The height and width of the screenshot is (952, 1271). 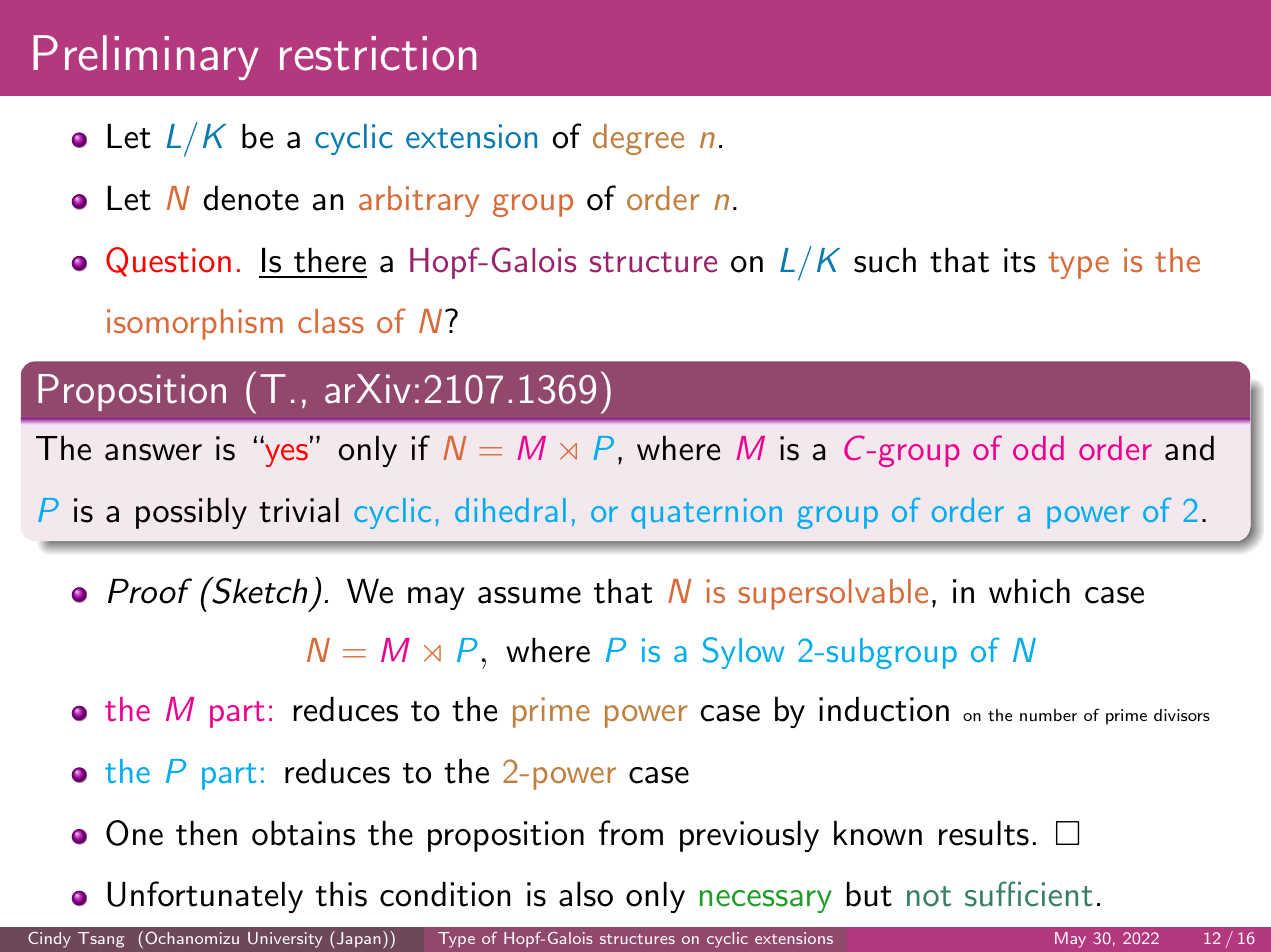 I want to click on assume, so click(x=529, y=595).
